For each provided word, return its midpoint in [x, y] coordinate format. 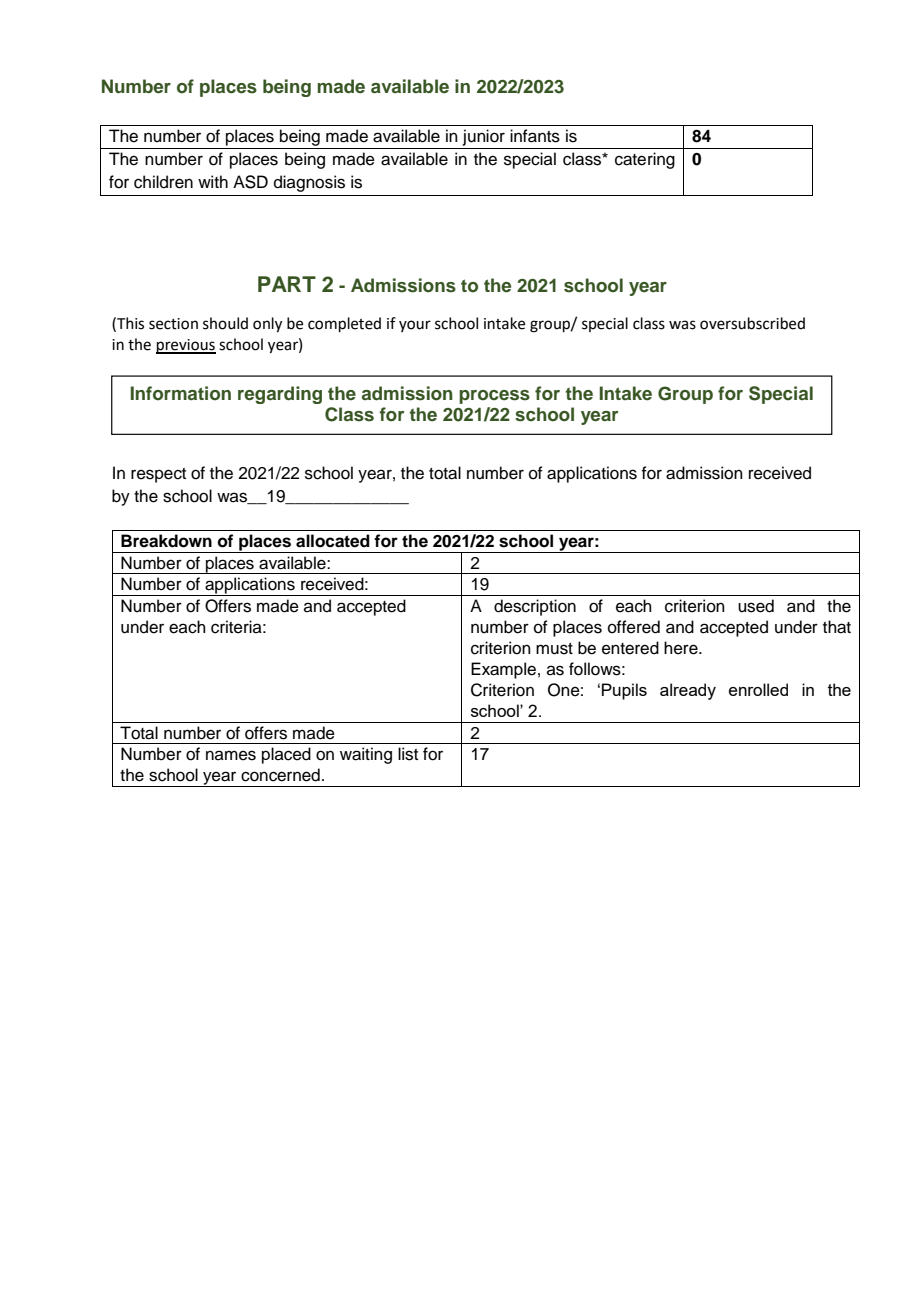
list [408, 754]
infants [535, 136]
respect [158, 475]
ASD [250, 182]
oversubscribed [752, 323]
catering [645, 160]
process [494, 397]
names [231, 755]
